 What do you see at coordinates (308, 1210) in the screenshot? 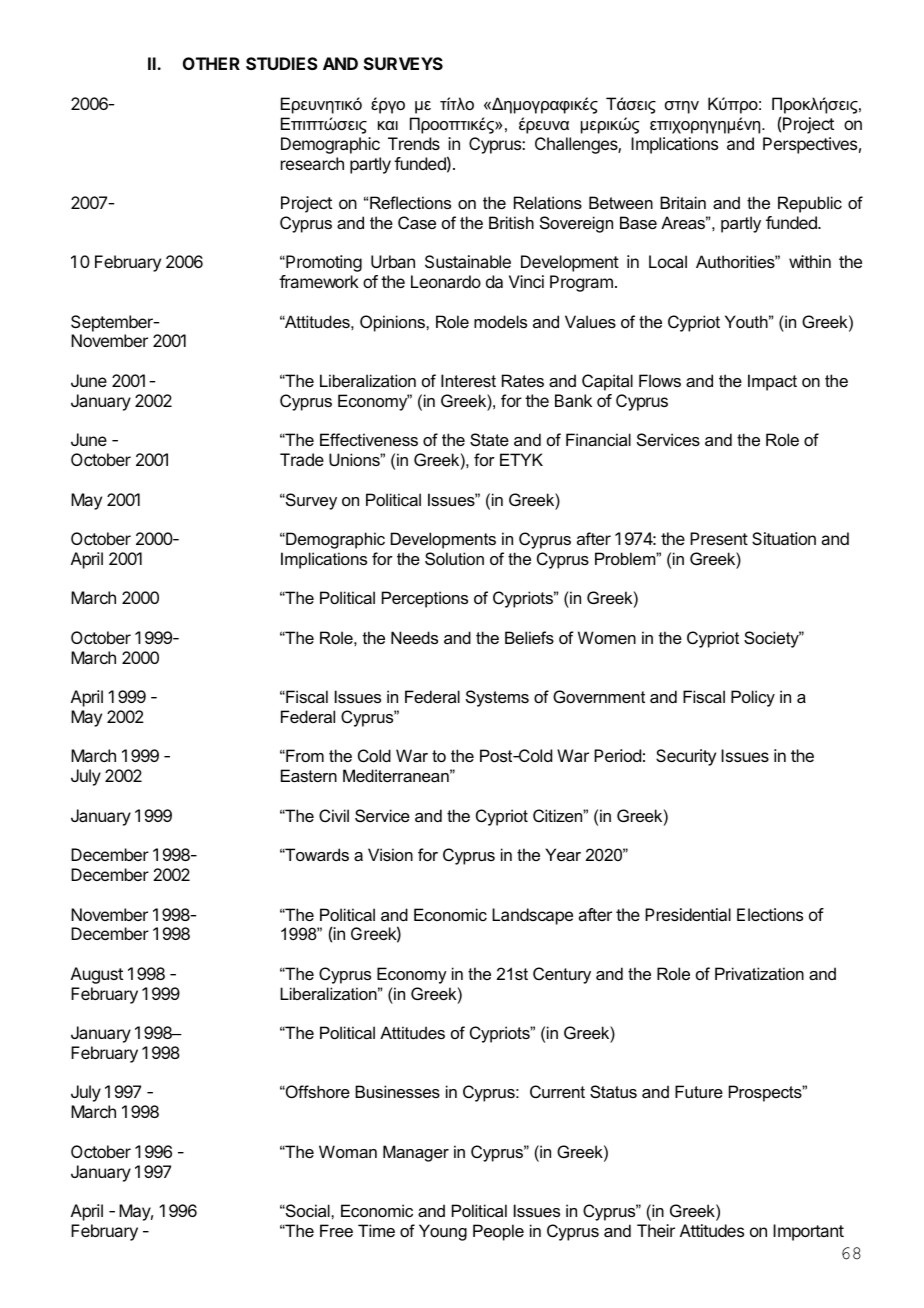
I see `Social` at bounding box center [308, 1210].
